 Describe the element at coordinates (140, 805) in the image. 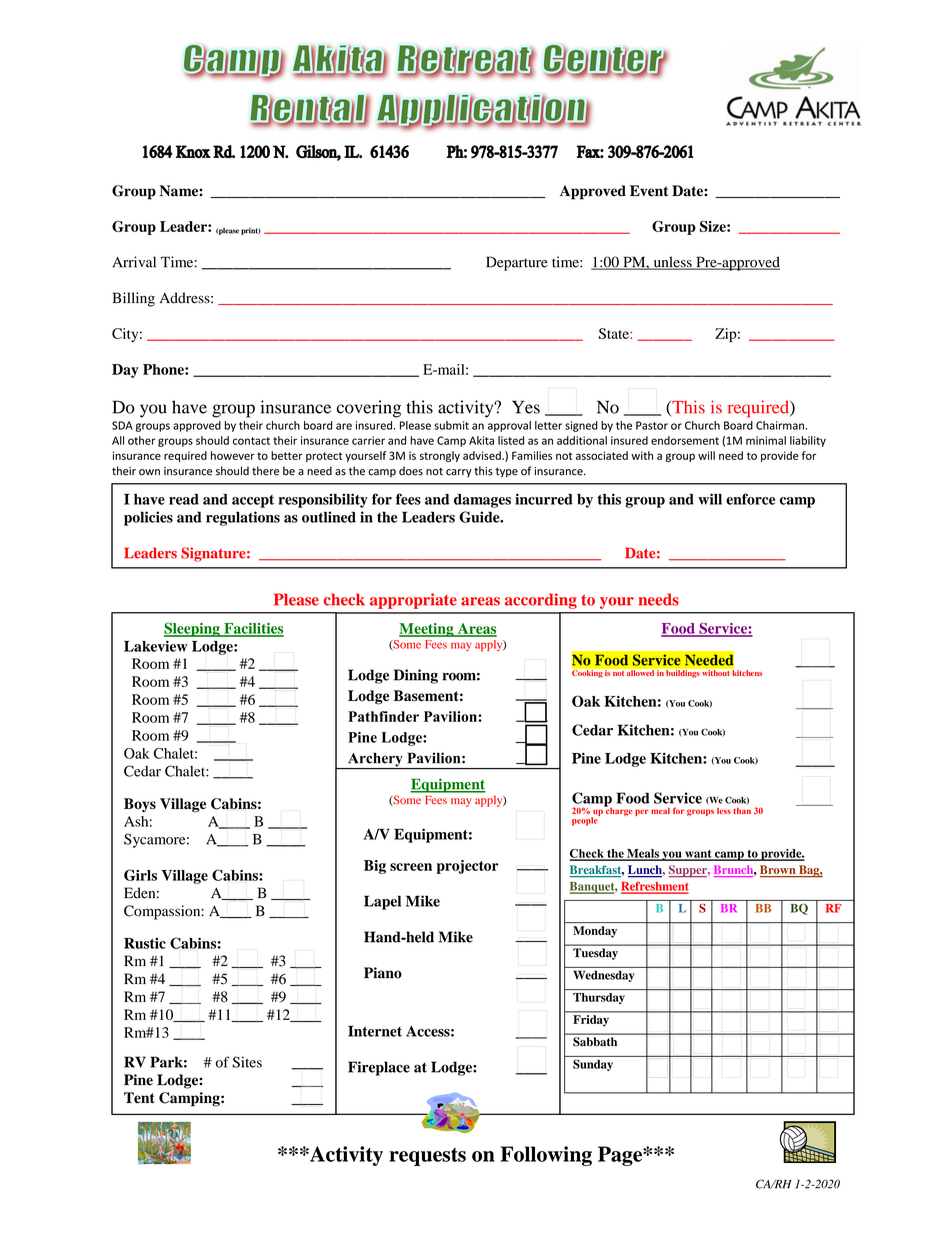

I see `Boys` at that location.
